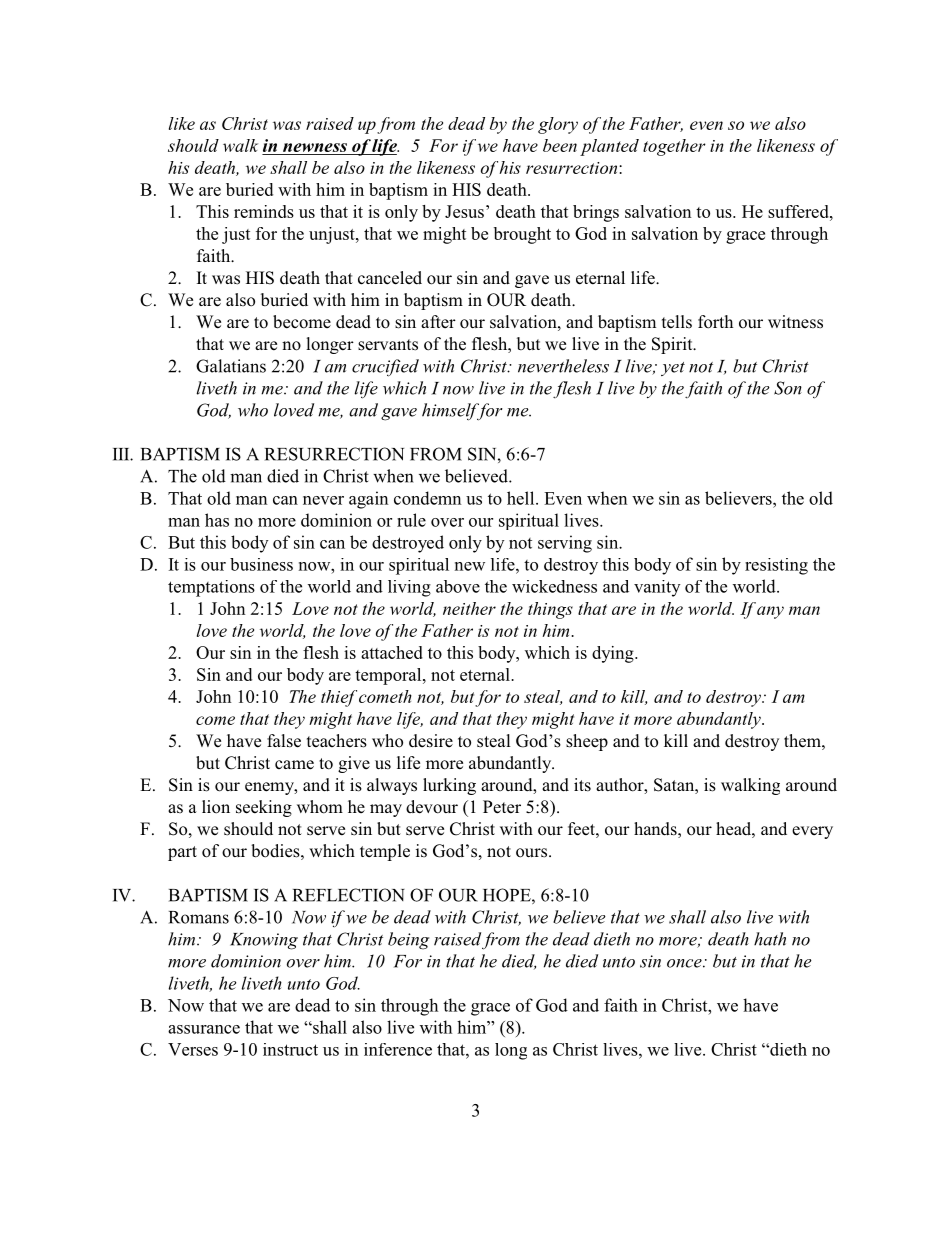 Image resolution: width=952 pixels, height=1233 pixels. What do you see at coordinates (788, 388) in the image?
I see `Son` at bounding box center [788, 388].
